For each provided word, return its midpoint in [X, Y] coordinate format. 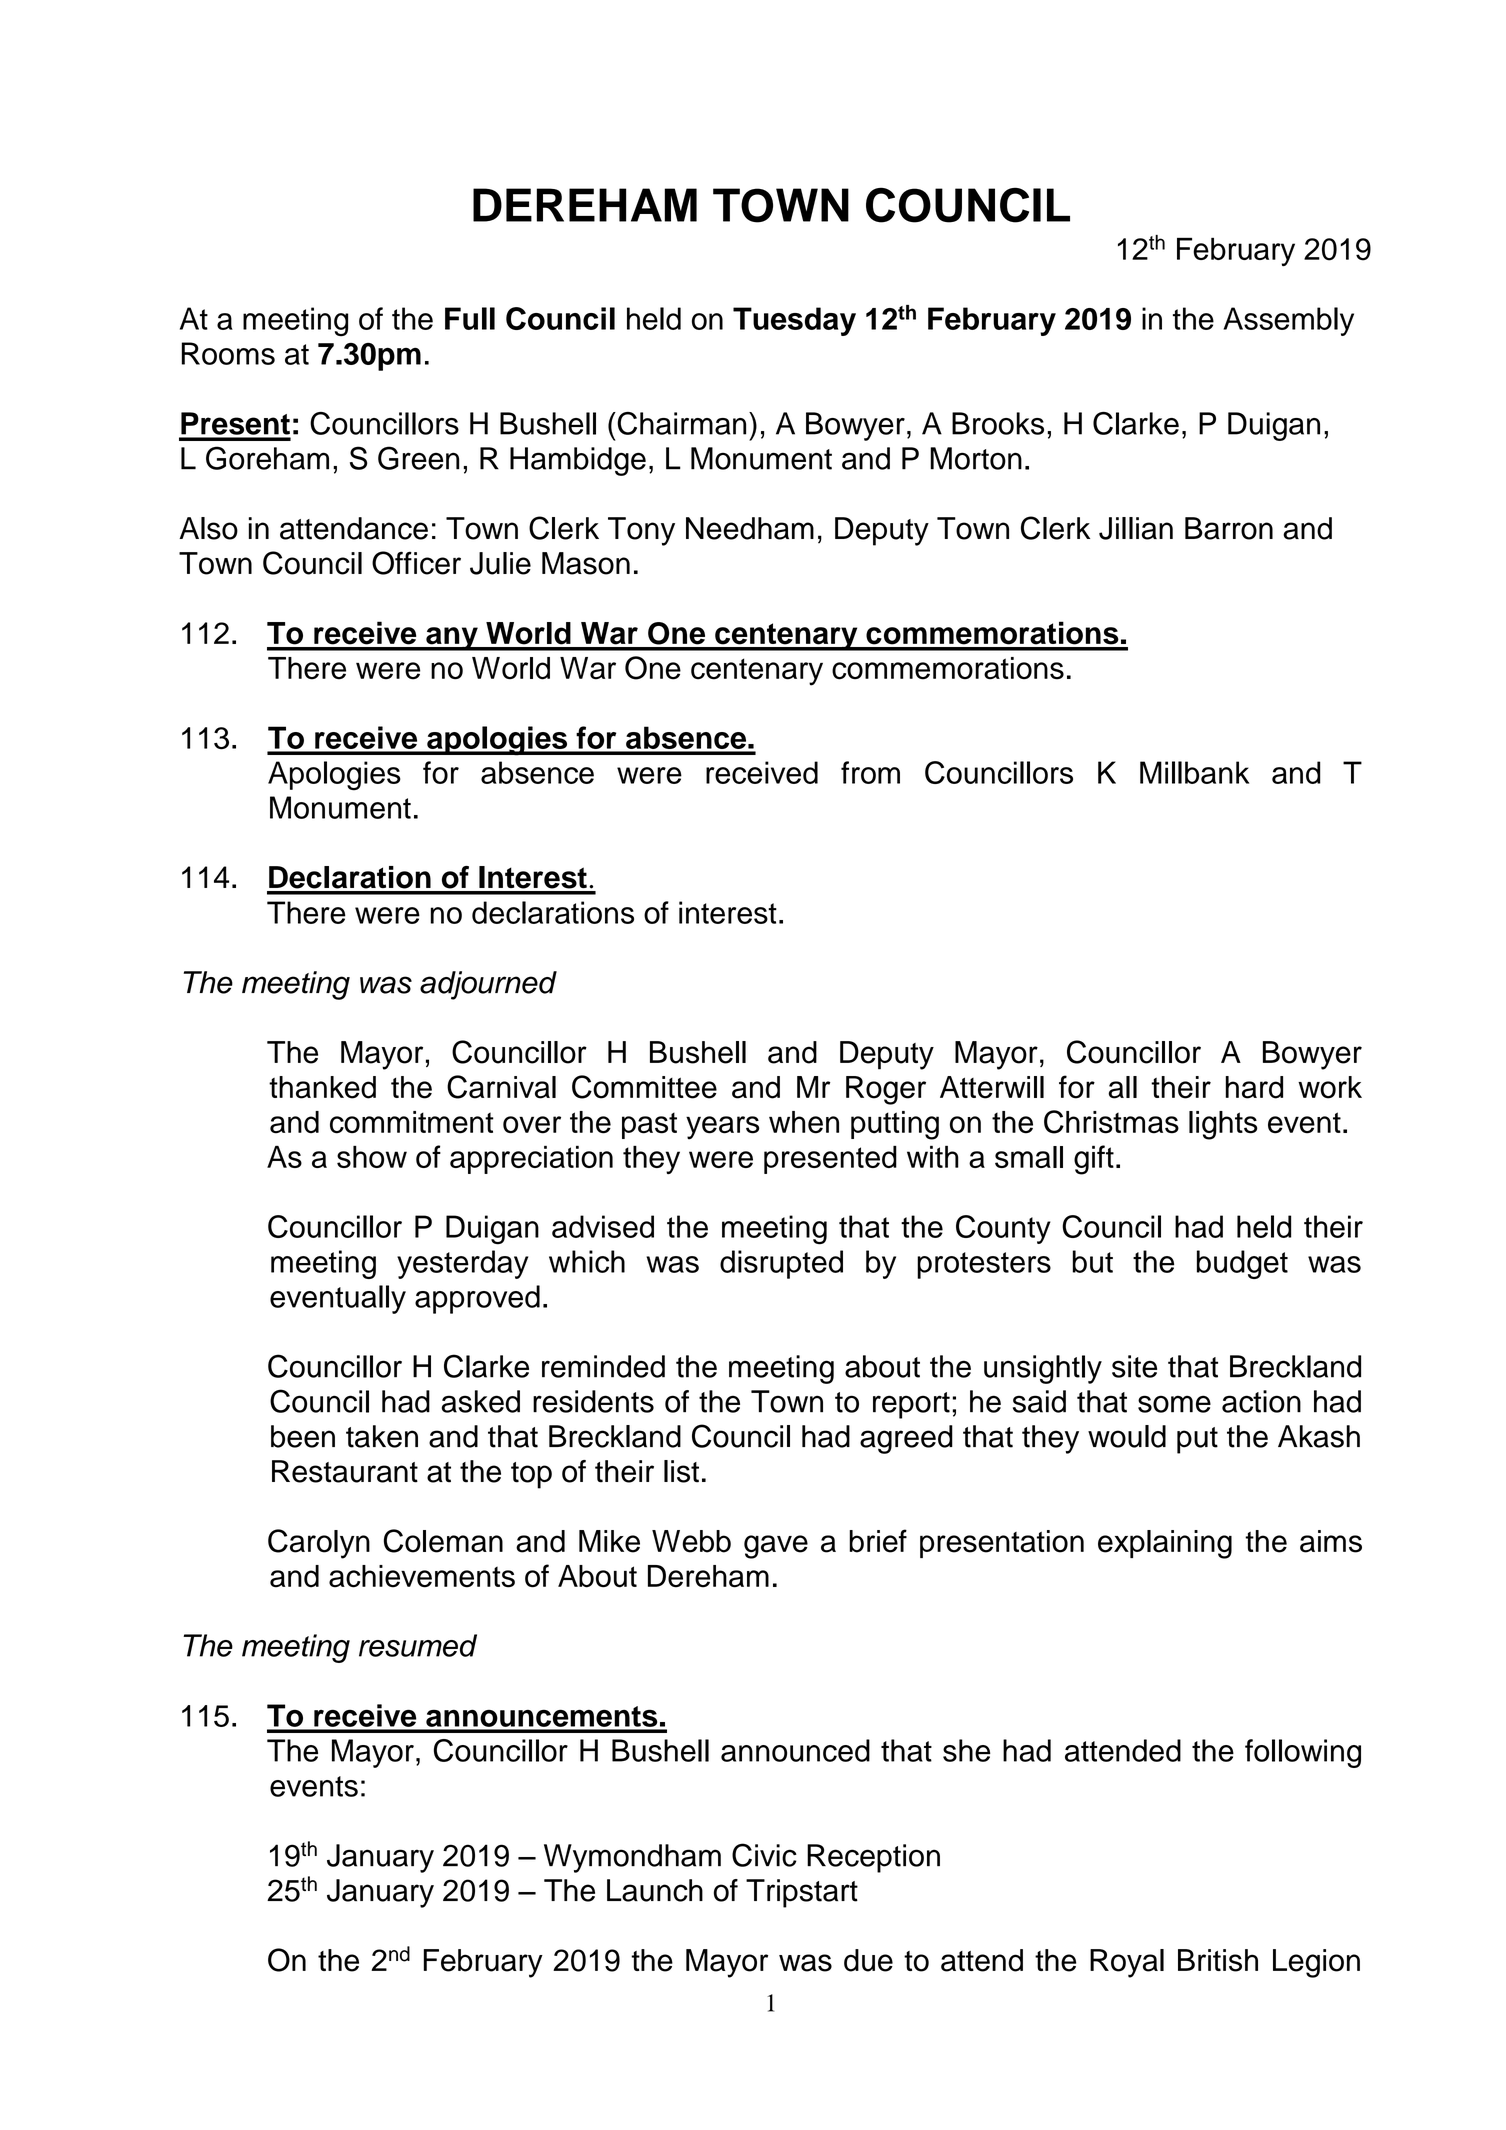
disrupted [781, 1264]
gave [776, 1547]
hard [1254, 1087]
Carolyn [319, 1544]
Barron [1229, 528]
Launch [655, 1890]
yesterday [462, 1264]
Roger [886, 1090]
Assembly [1288, 321]
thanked [322, 1087]
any [452, 639]
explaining [1165, 1544]
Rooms [228, 353]
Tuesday [794, 321]
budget [1242, 1264]
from [870, 772]
